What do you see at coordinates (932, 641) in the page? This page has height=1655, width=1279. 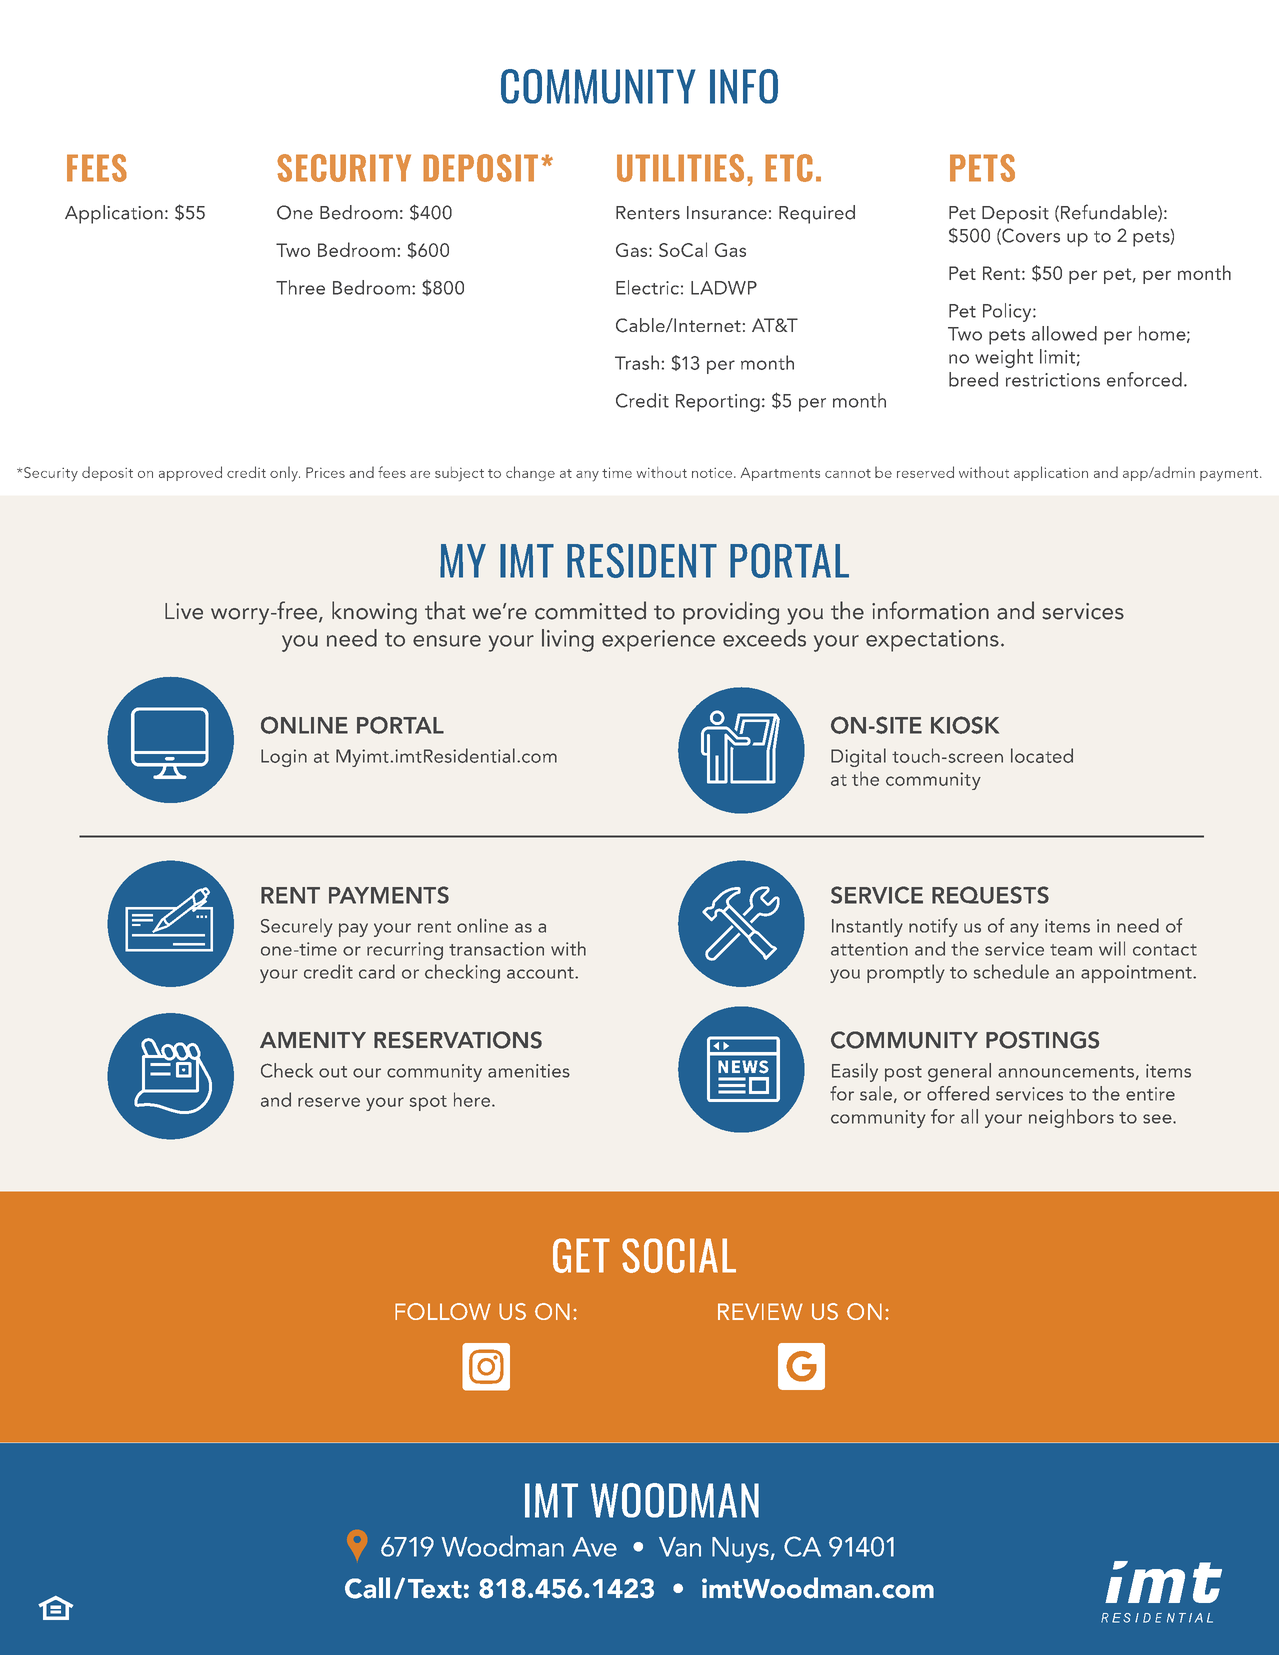 I see `expectations` at bounding box center [932, 641].
